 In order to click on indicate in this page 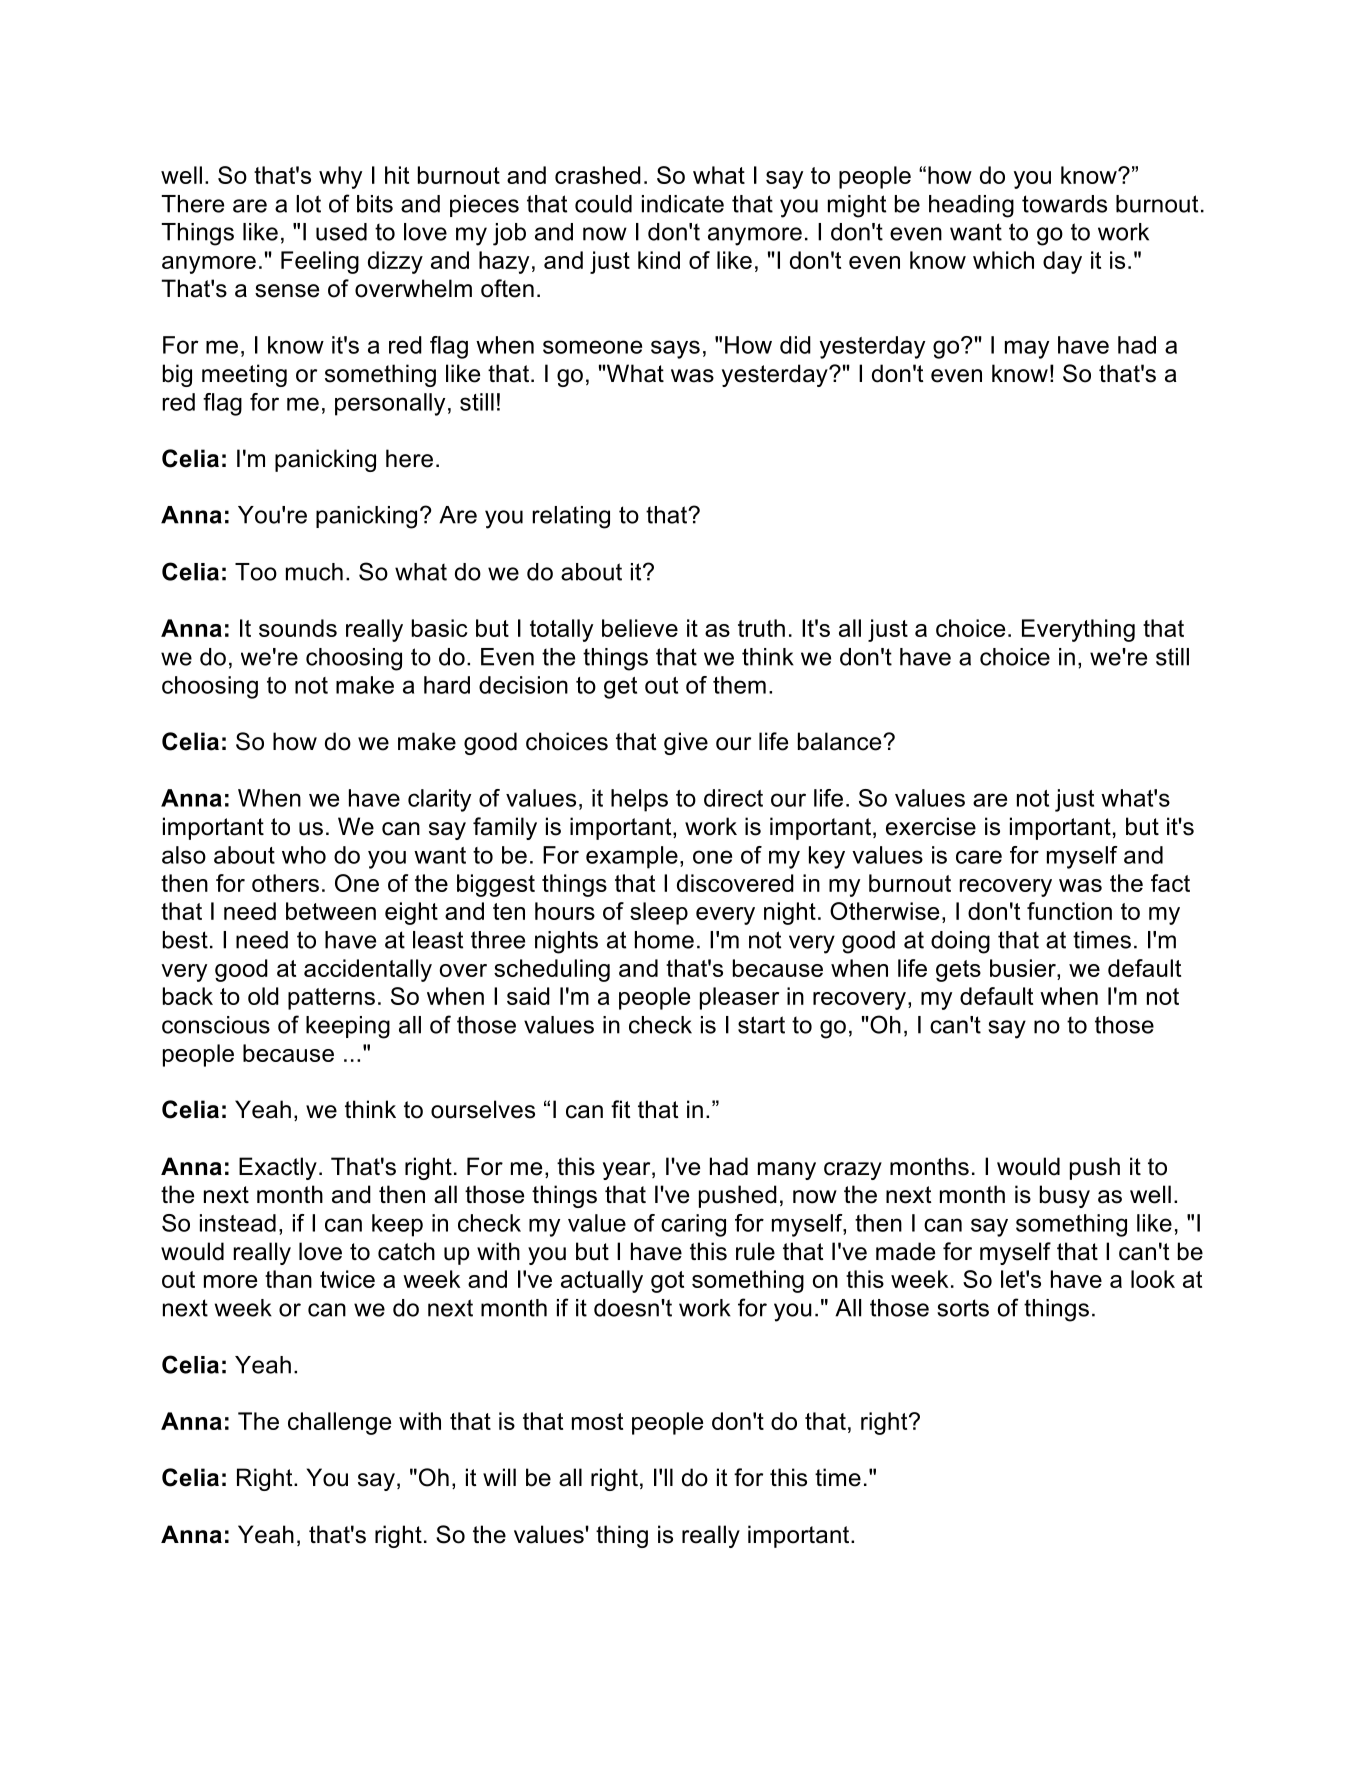, I will do `click(683, 204)`.
